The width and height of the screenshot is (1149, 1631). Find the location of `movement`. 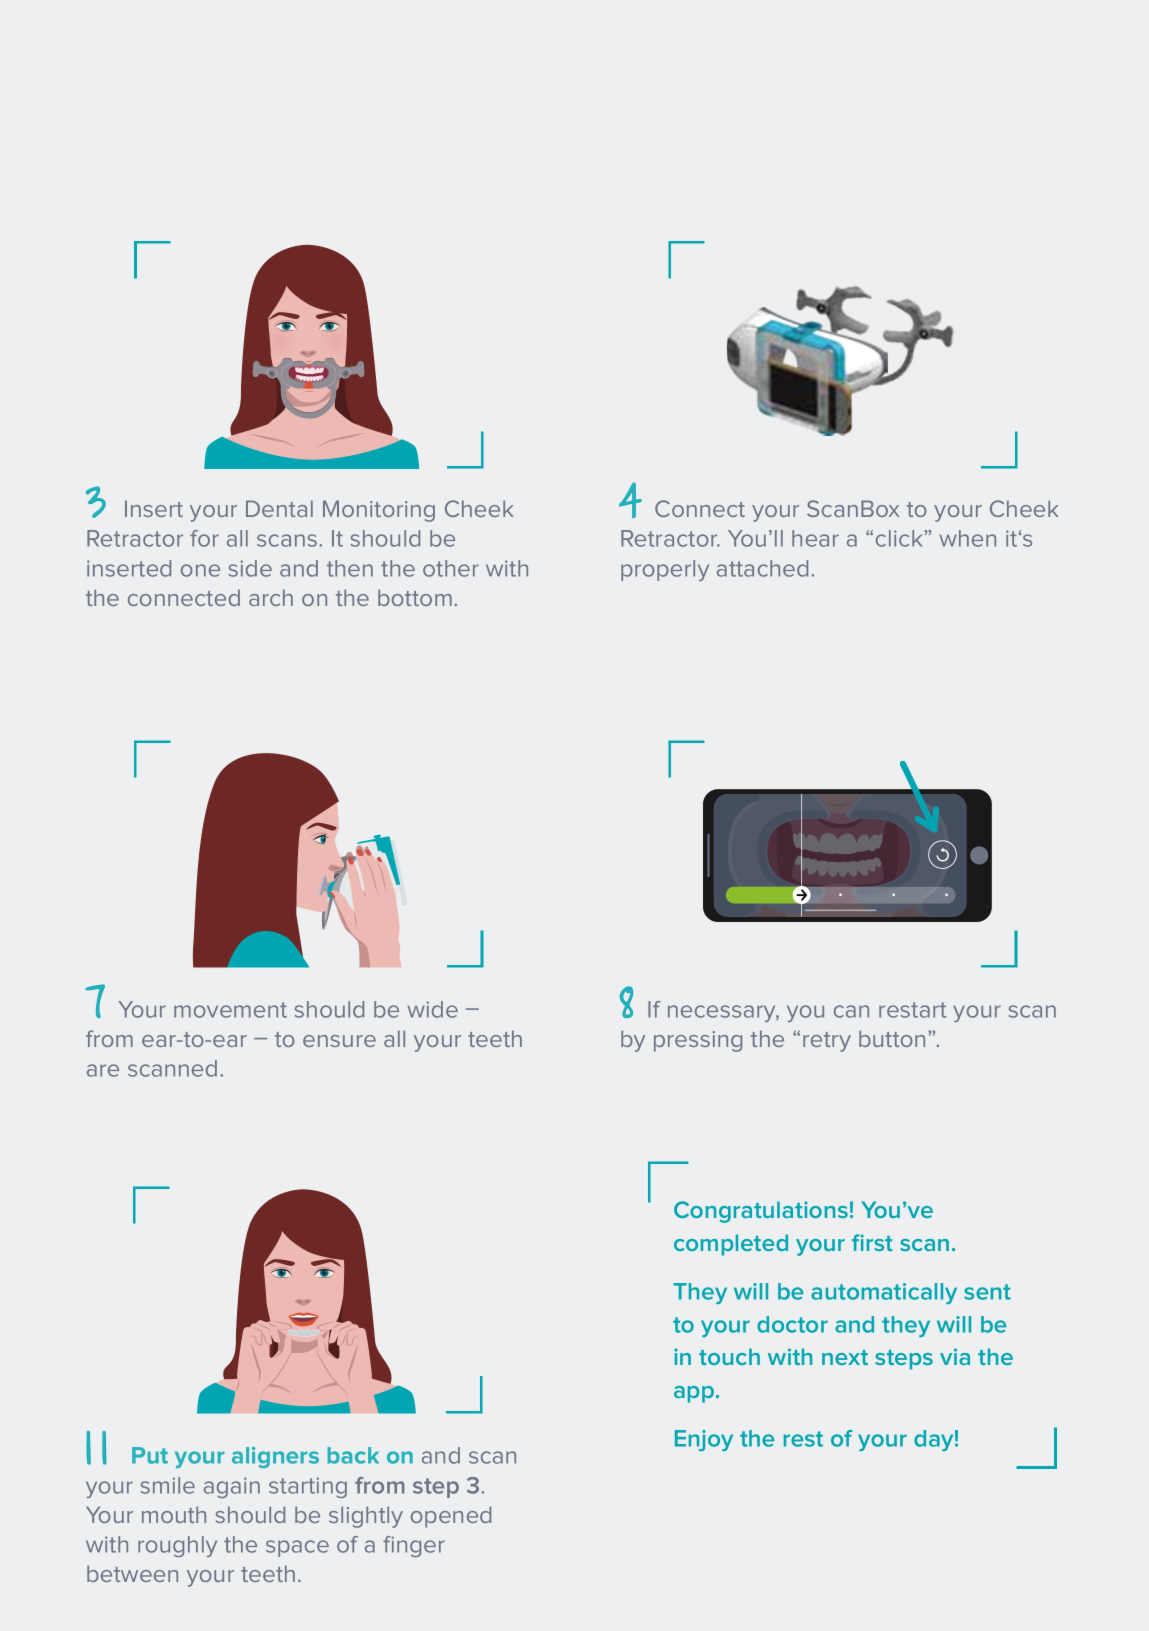

movement is located at coordinates (230, 1010).
